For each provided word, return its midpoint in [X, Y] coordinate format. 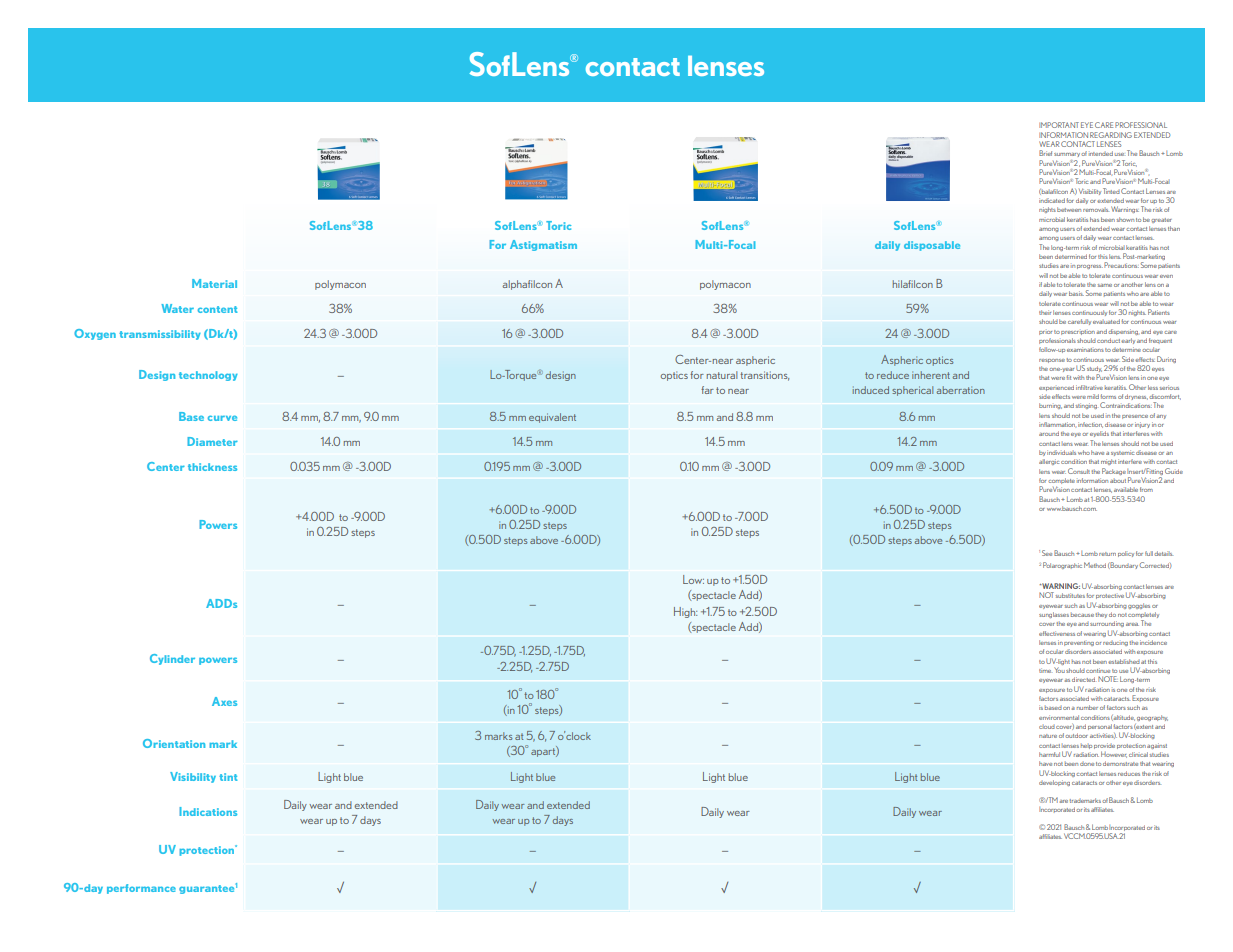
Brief [1045, 153]
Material [214, 283]
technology [208, 376]
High [685, 612]
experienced [1056, 388]
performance [141, 889]
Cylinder [172, 659]
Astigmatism [543, 245]
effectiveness [1057, 633]
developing [1054, 783]
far [707, 390]
